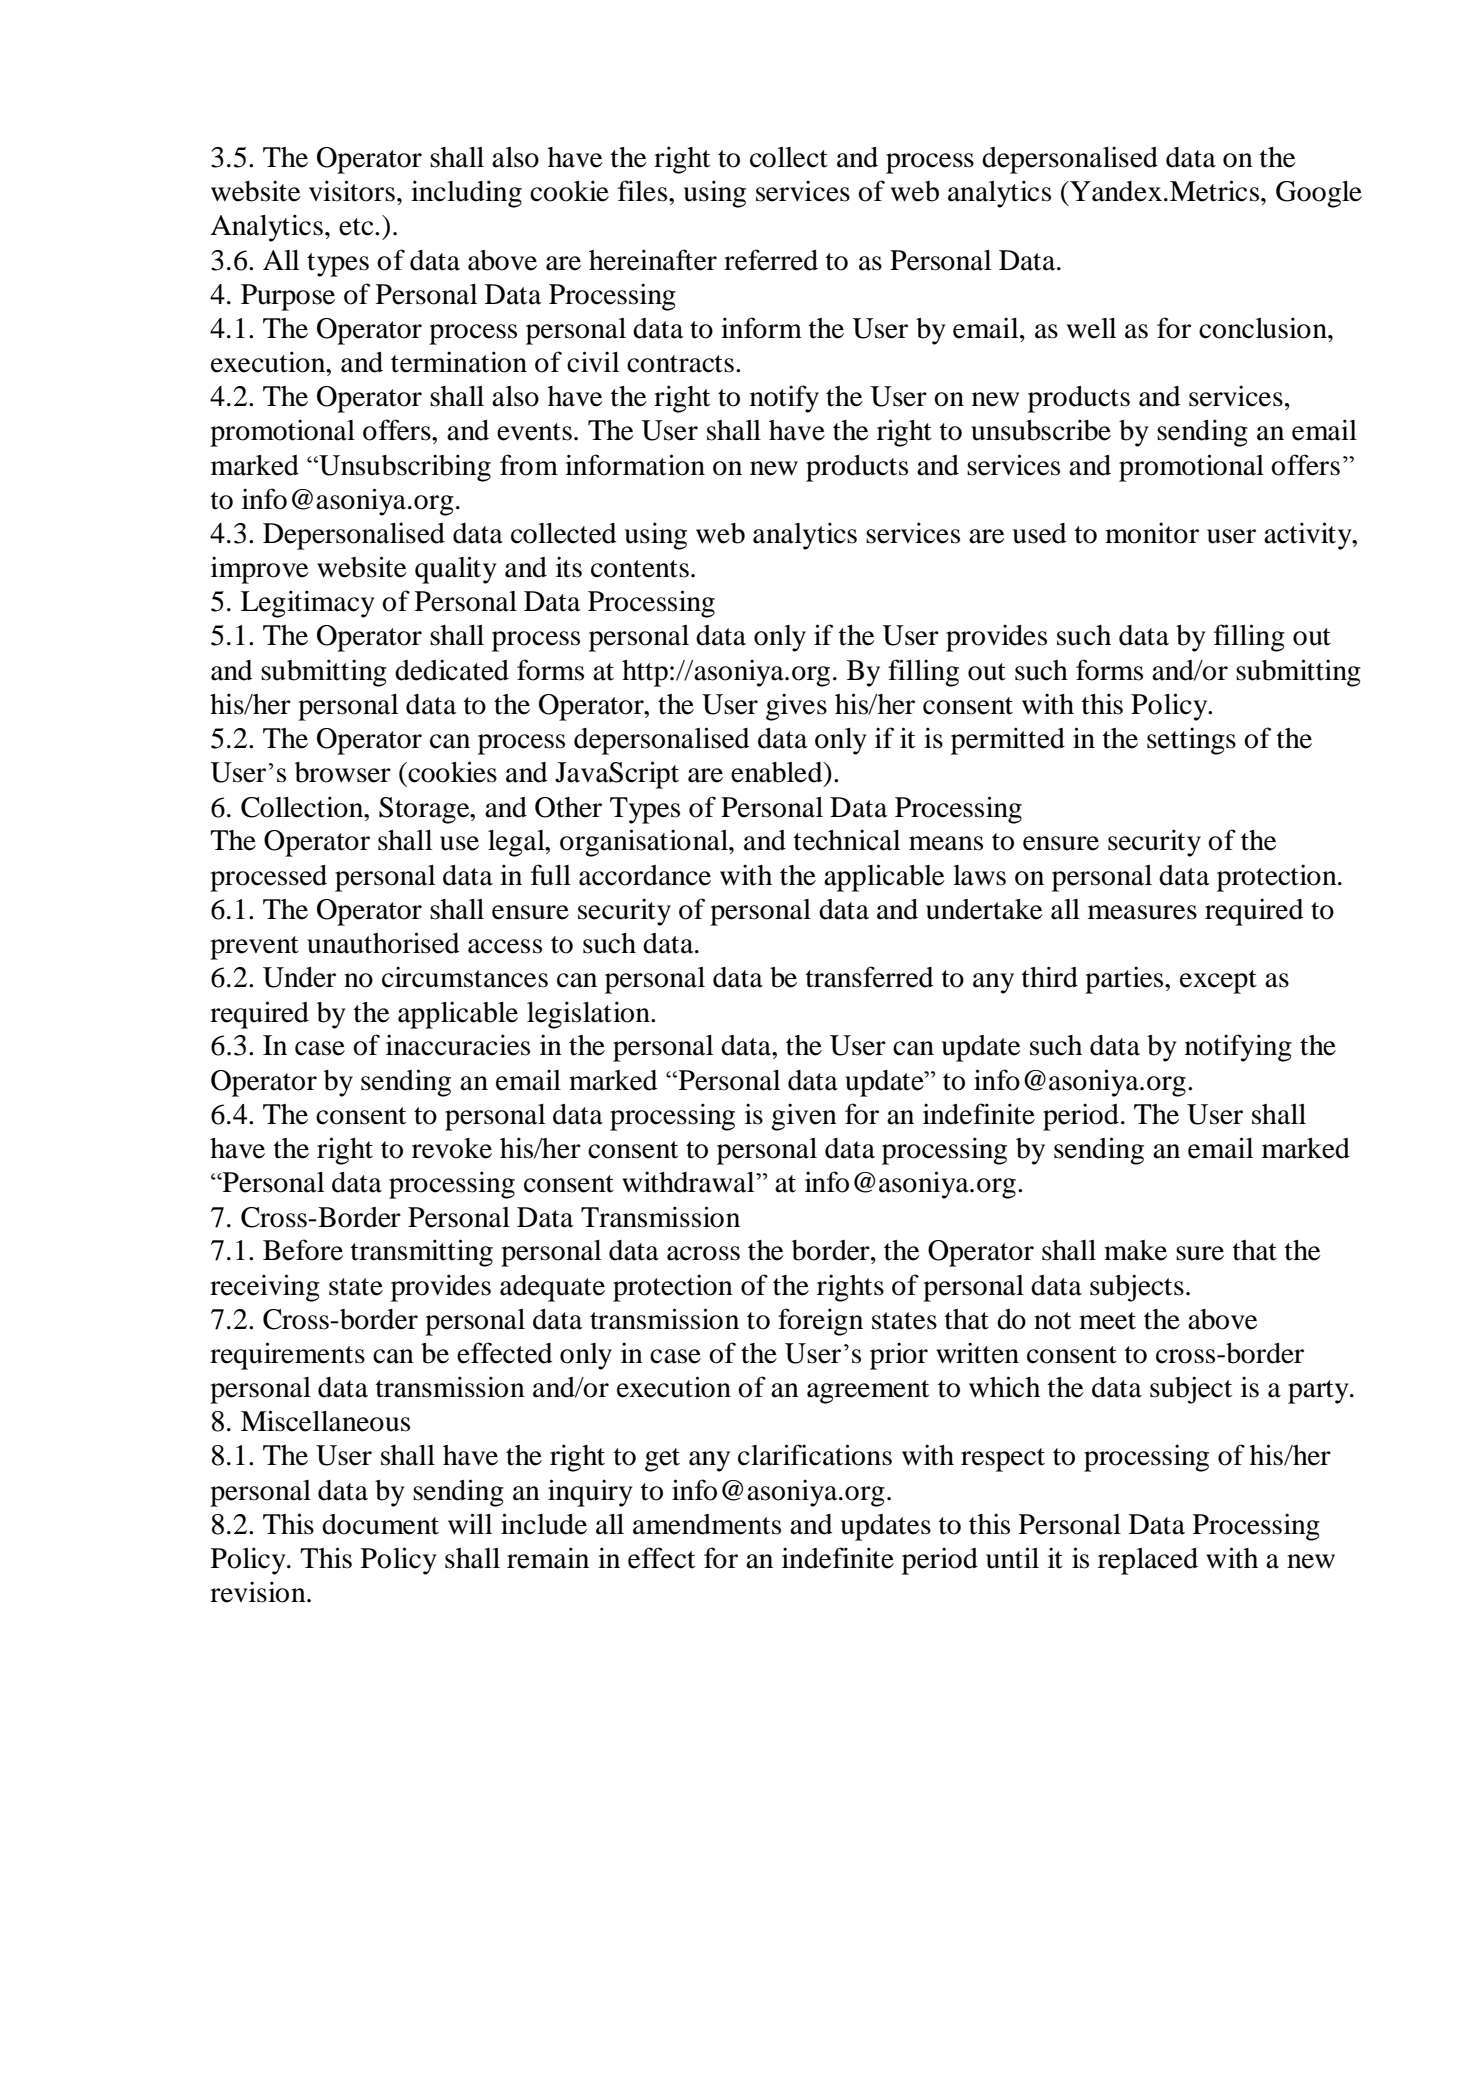 Image resolution: width=1474 pixels, height=2084 pixels. Describe the element at coordinates (357, 227) in the screenshot. I see `etc` at that location.
